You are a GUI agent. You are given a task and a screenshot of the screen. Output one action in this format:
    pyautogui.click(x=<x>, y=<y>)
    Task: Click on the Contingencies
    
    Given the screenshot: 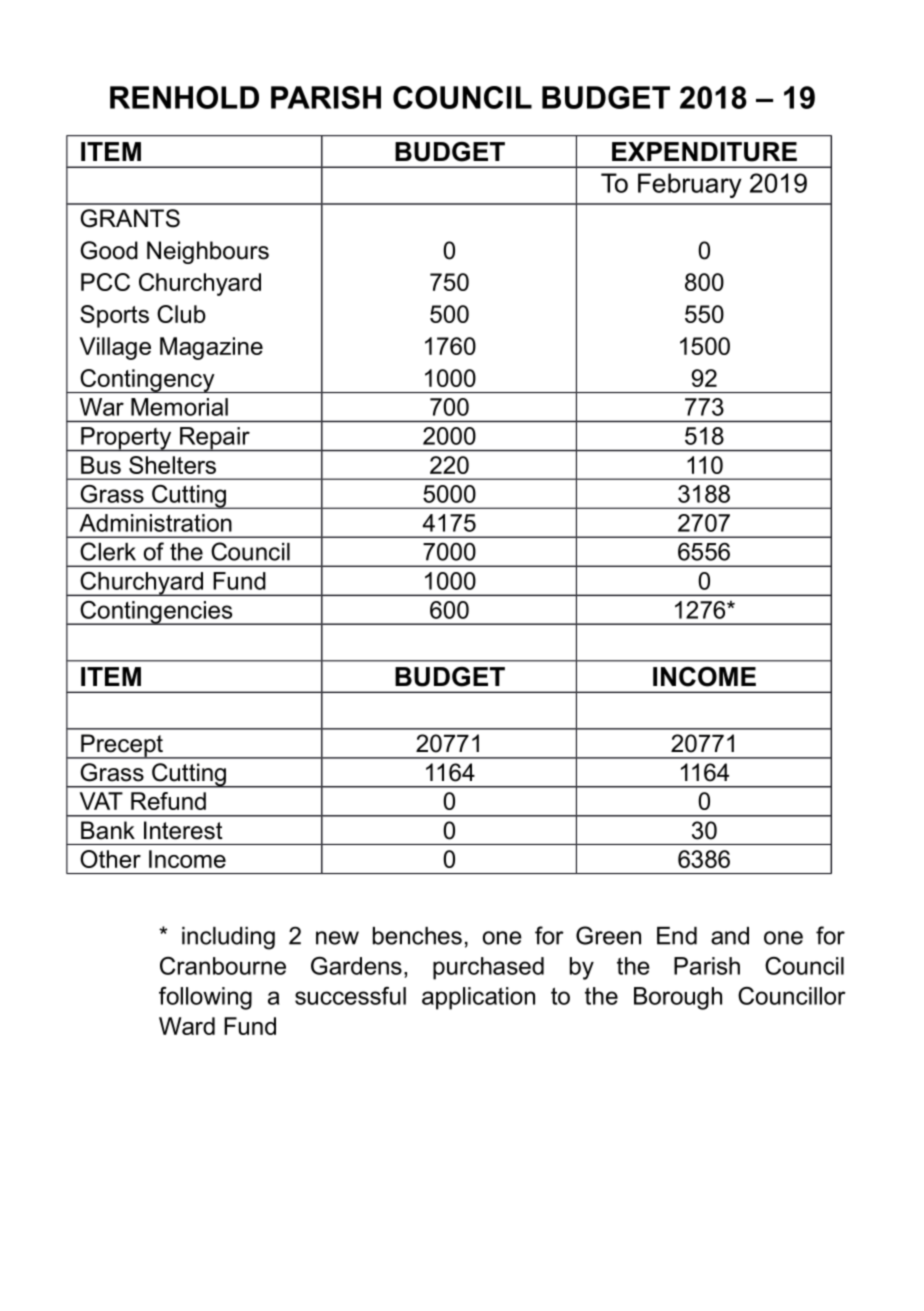 What is the action you would take?
    pyautogui.click(x=156, y=613)
